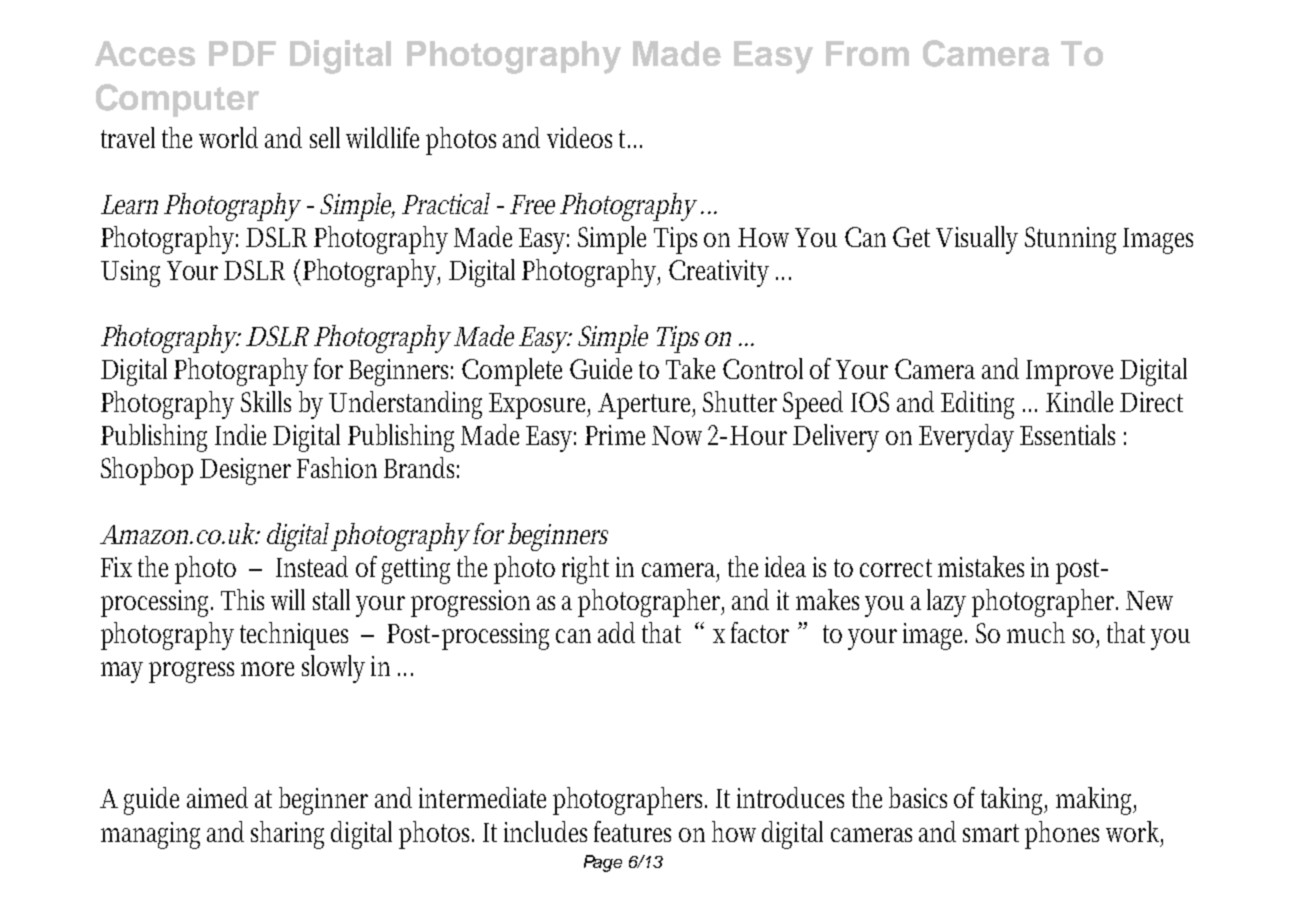 The height and width of the image is (924, 1311). What do you see at coordinates (867, 53) in the image?
I see `From` at bounding box center [867, 53].
